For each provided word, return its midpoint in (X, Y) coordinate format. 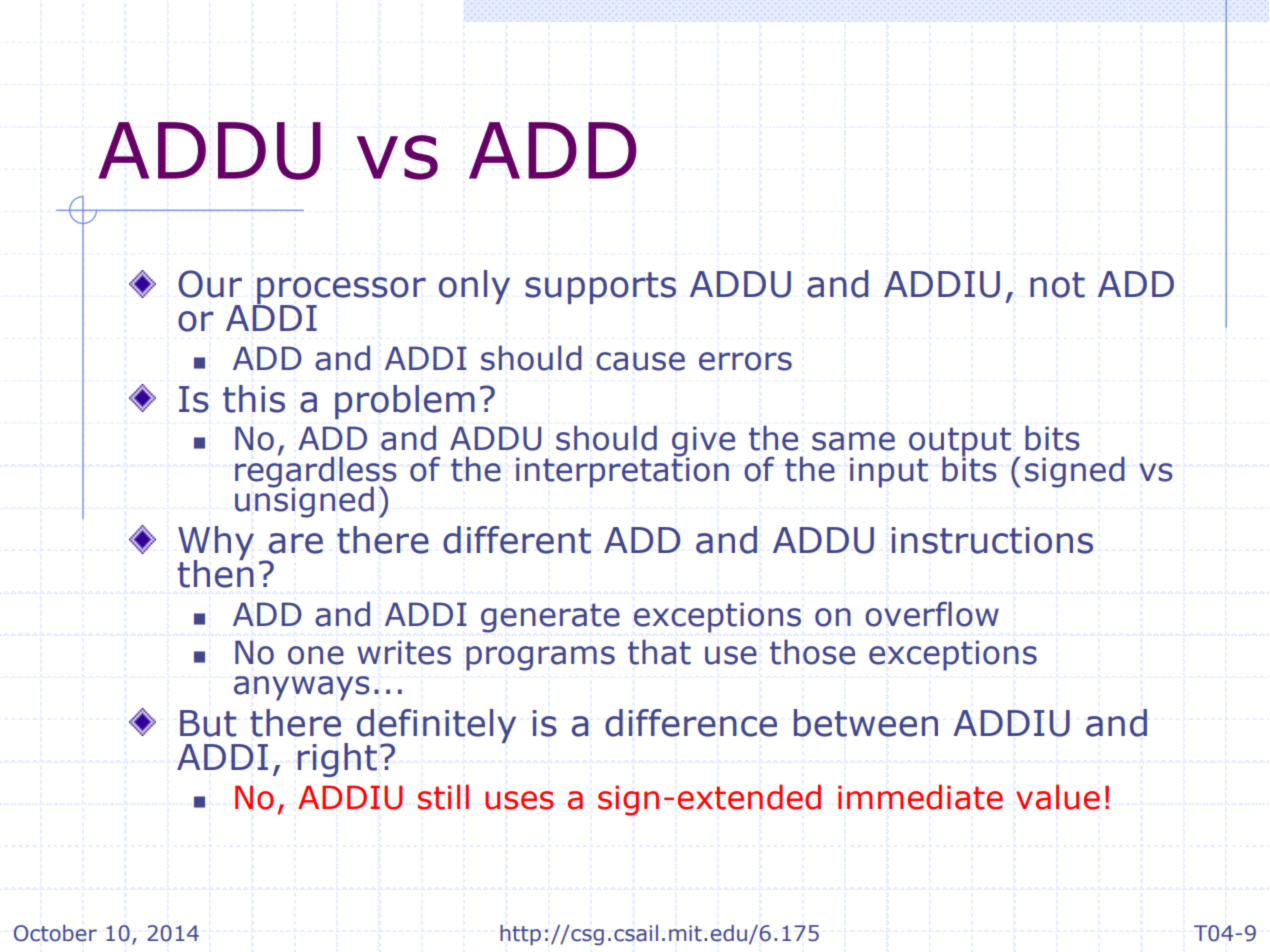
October (55, 933)
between (866, 723)
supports (600, 288)
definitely (436, 727)
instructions (992, 540)
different (517, 540)
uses (519, 800)
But (208, 723)
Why (216, 544)
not (1057, 285)
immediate (920, 797)
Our (210, 284)
